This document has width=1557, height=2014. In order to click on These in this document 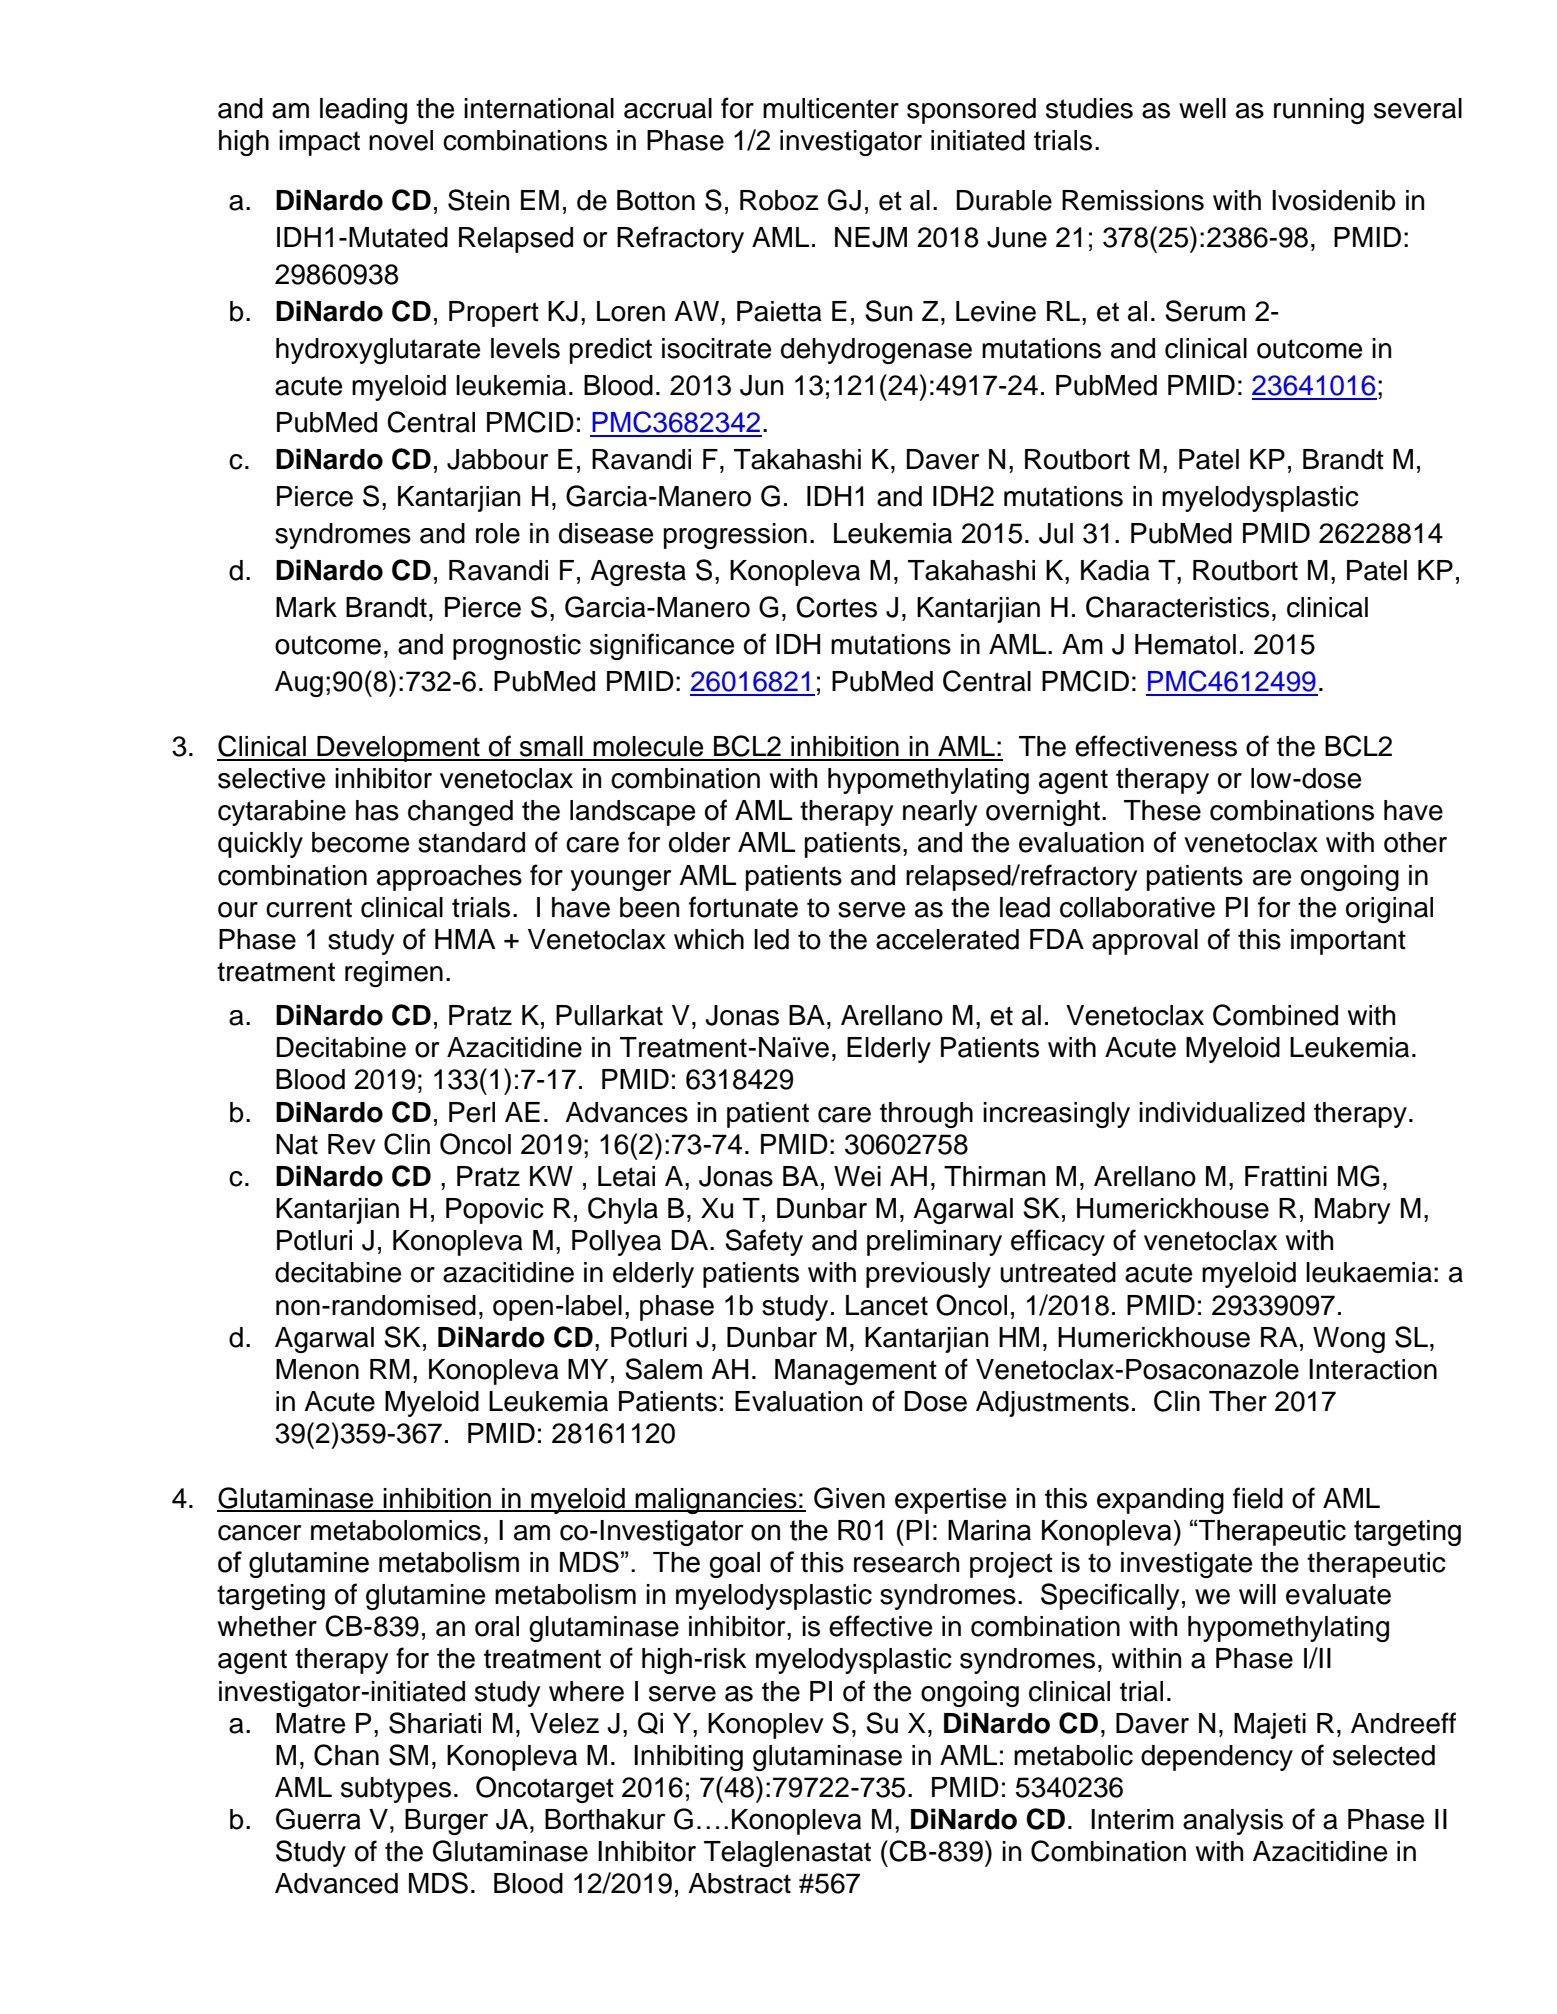, I will do `click(1162, 810)`.
